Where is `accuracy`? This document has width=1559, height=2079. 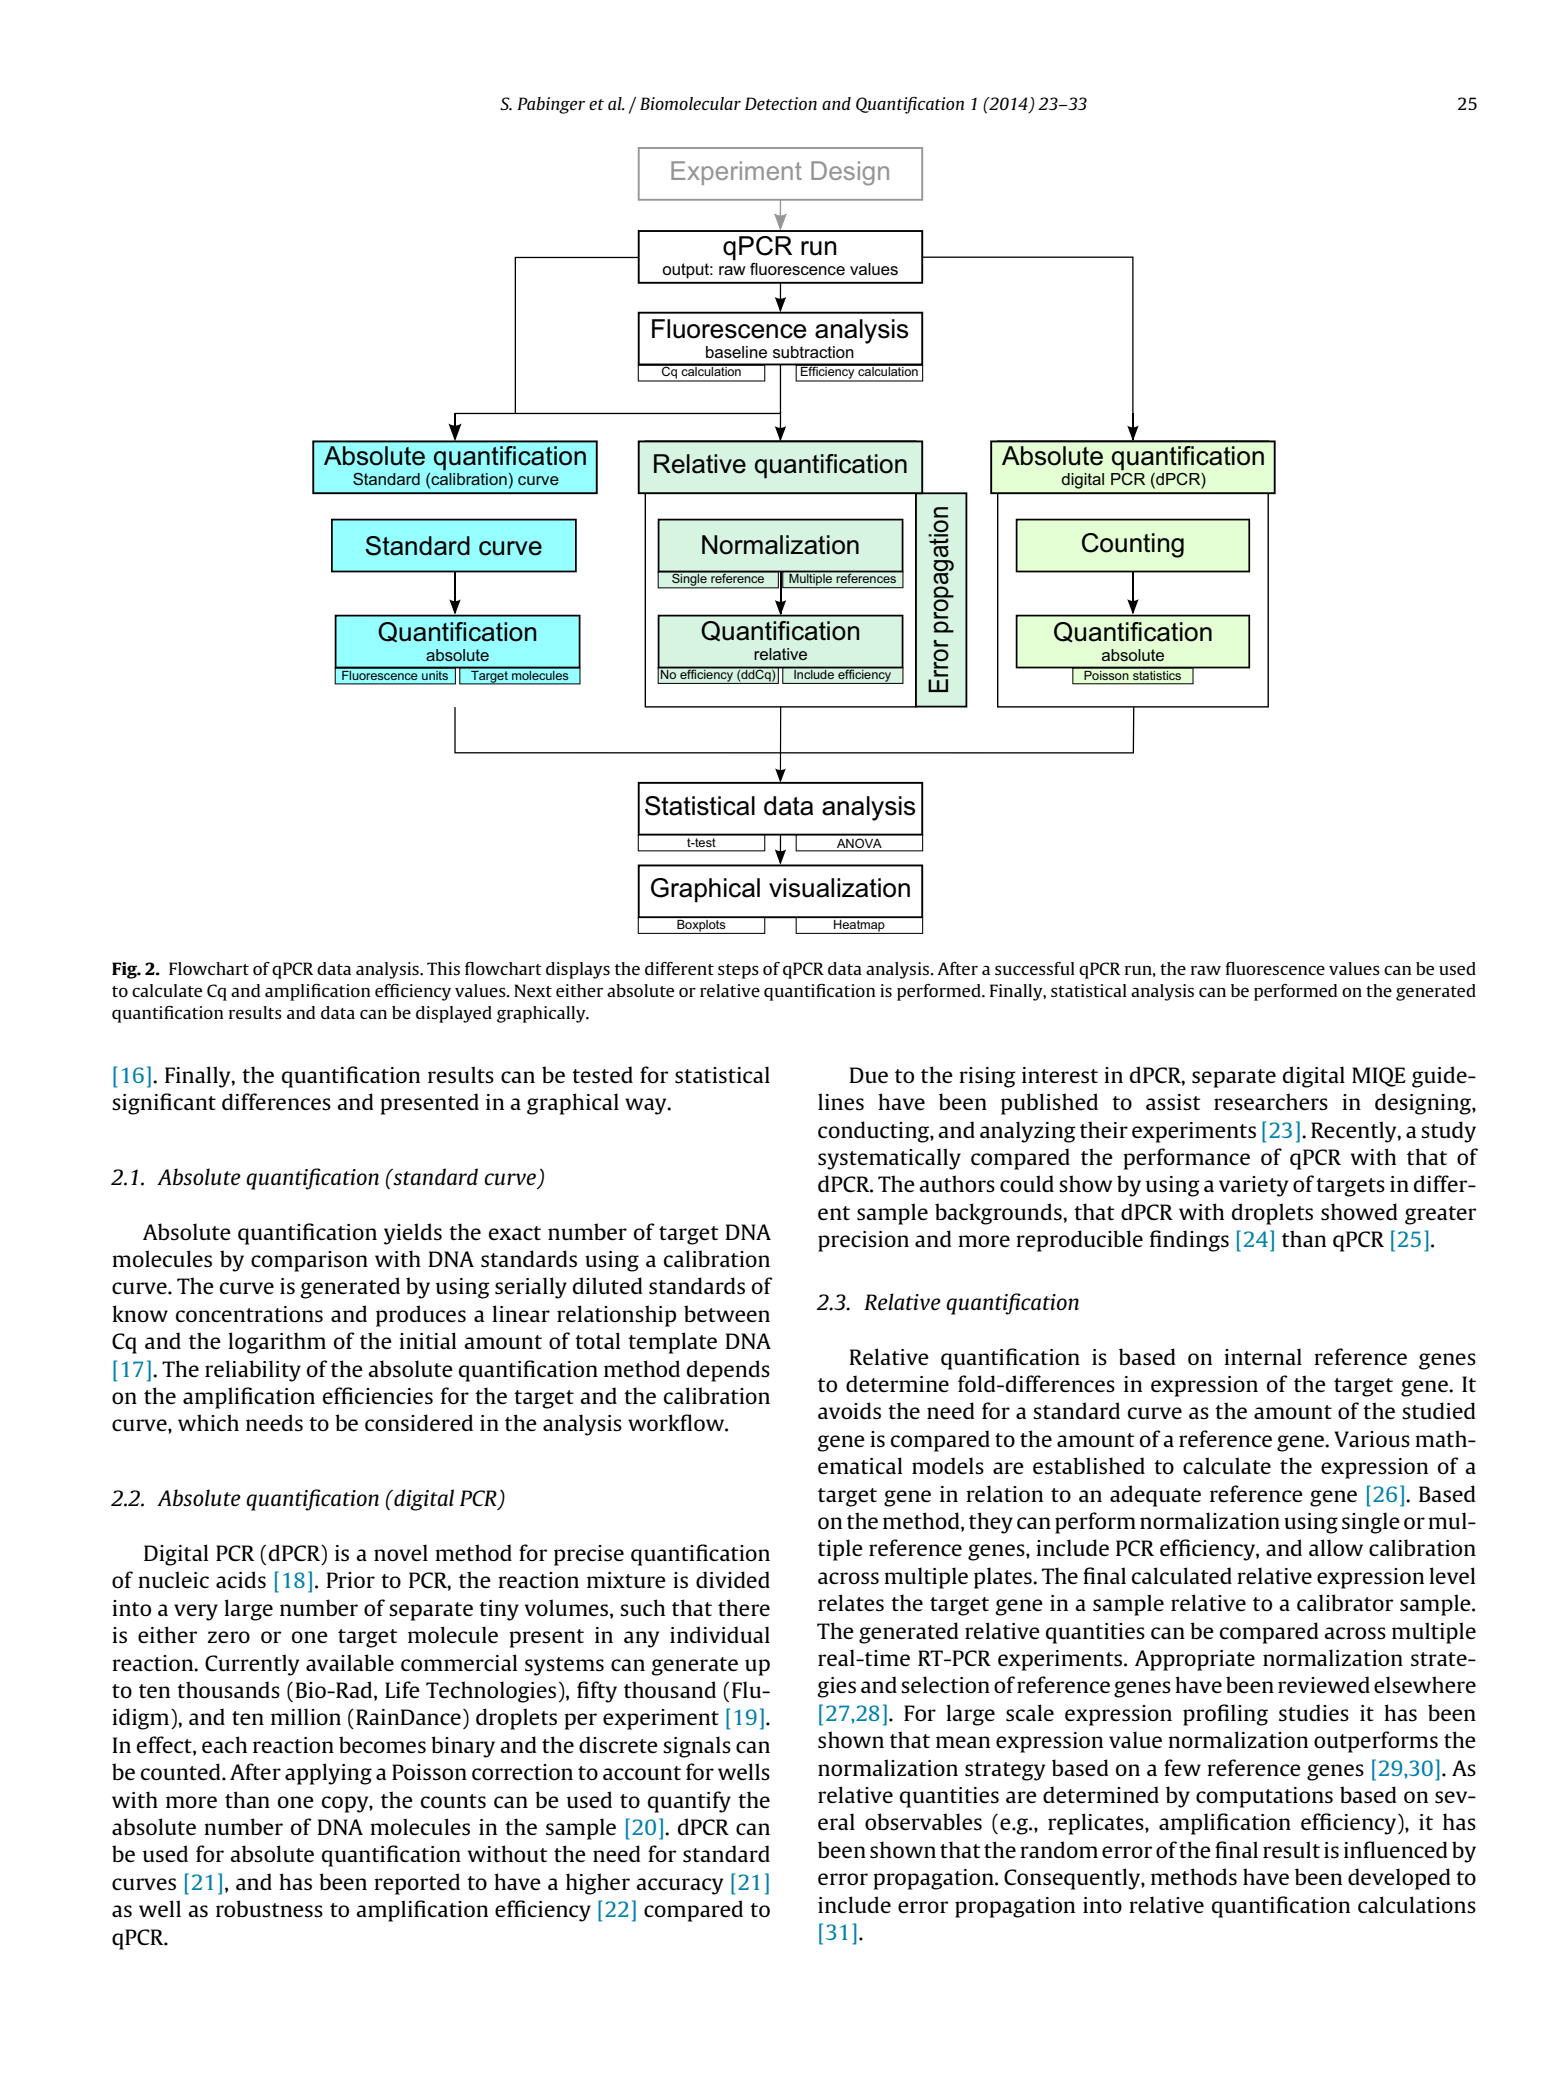 accuracy is located at coordinates (679, 1886).
